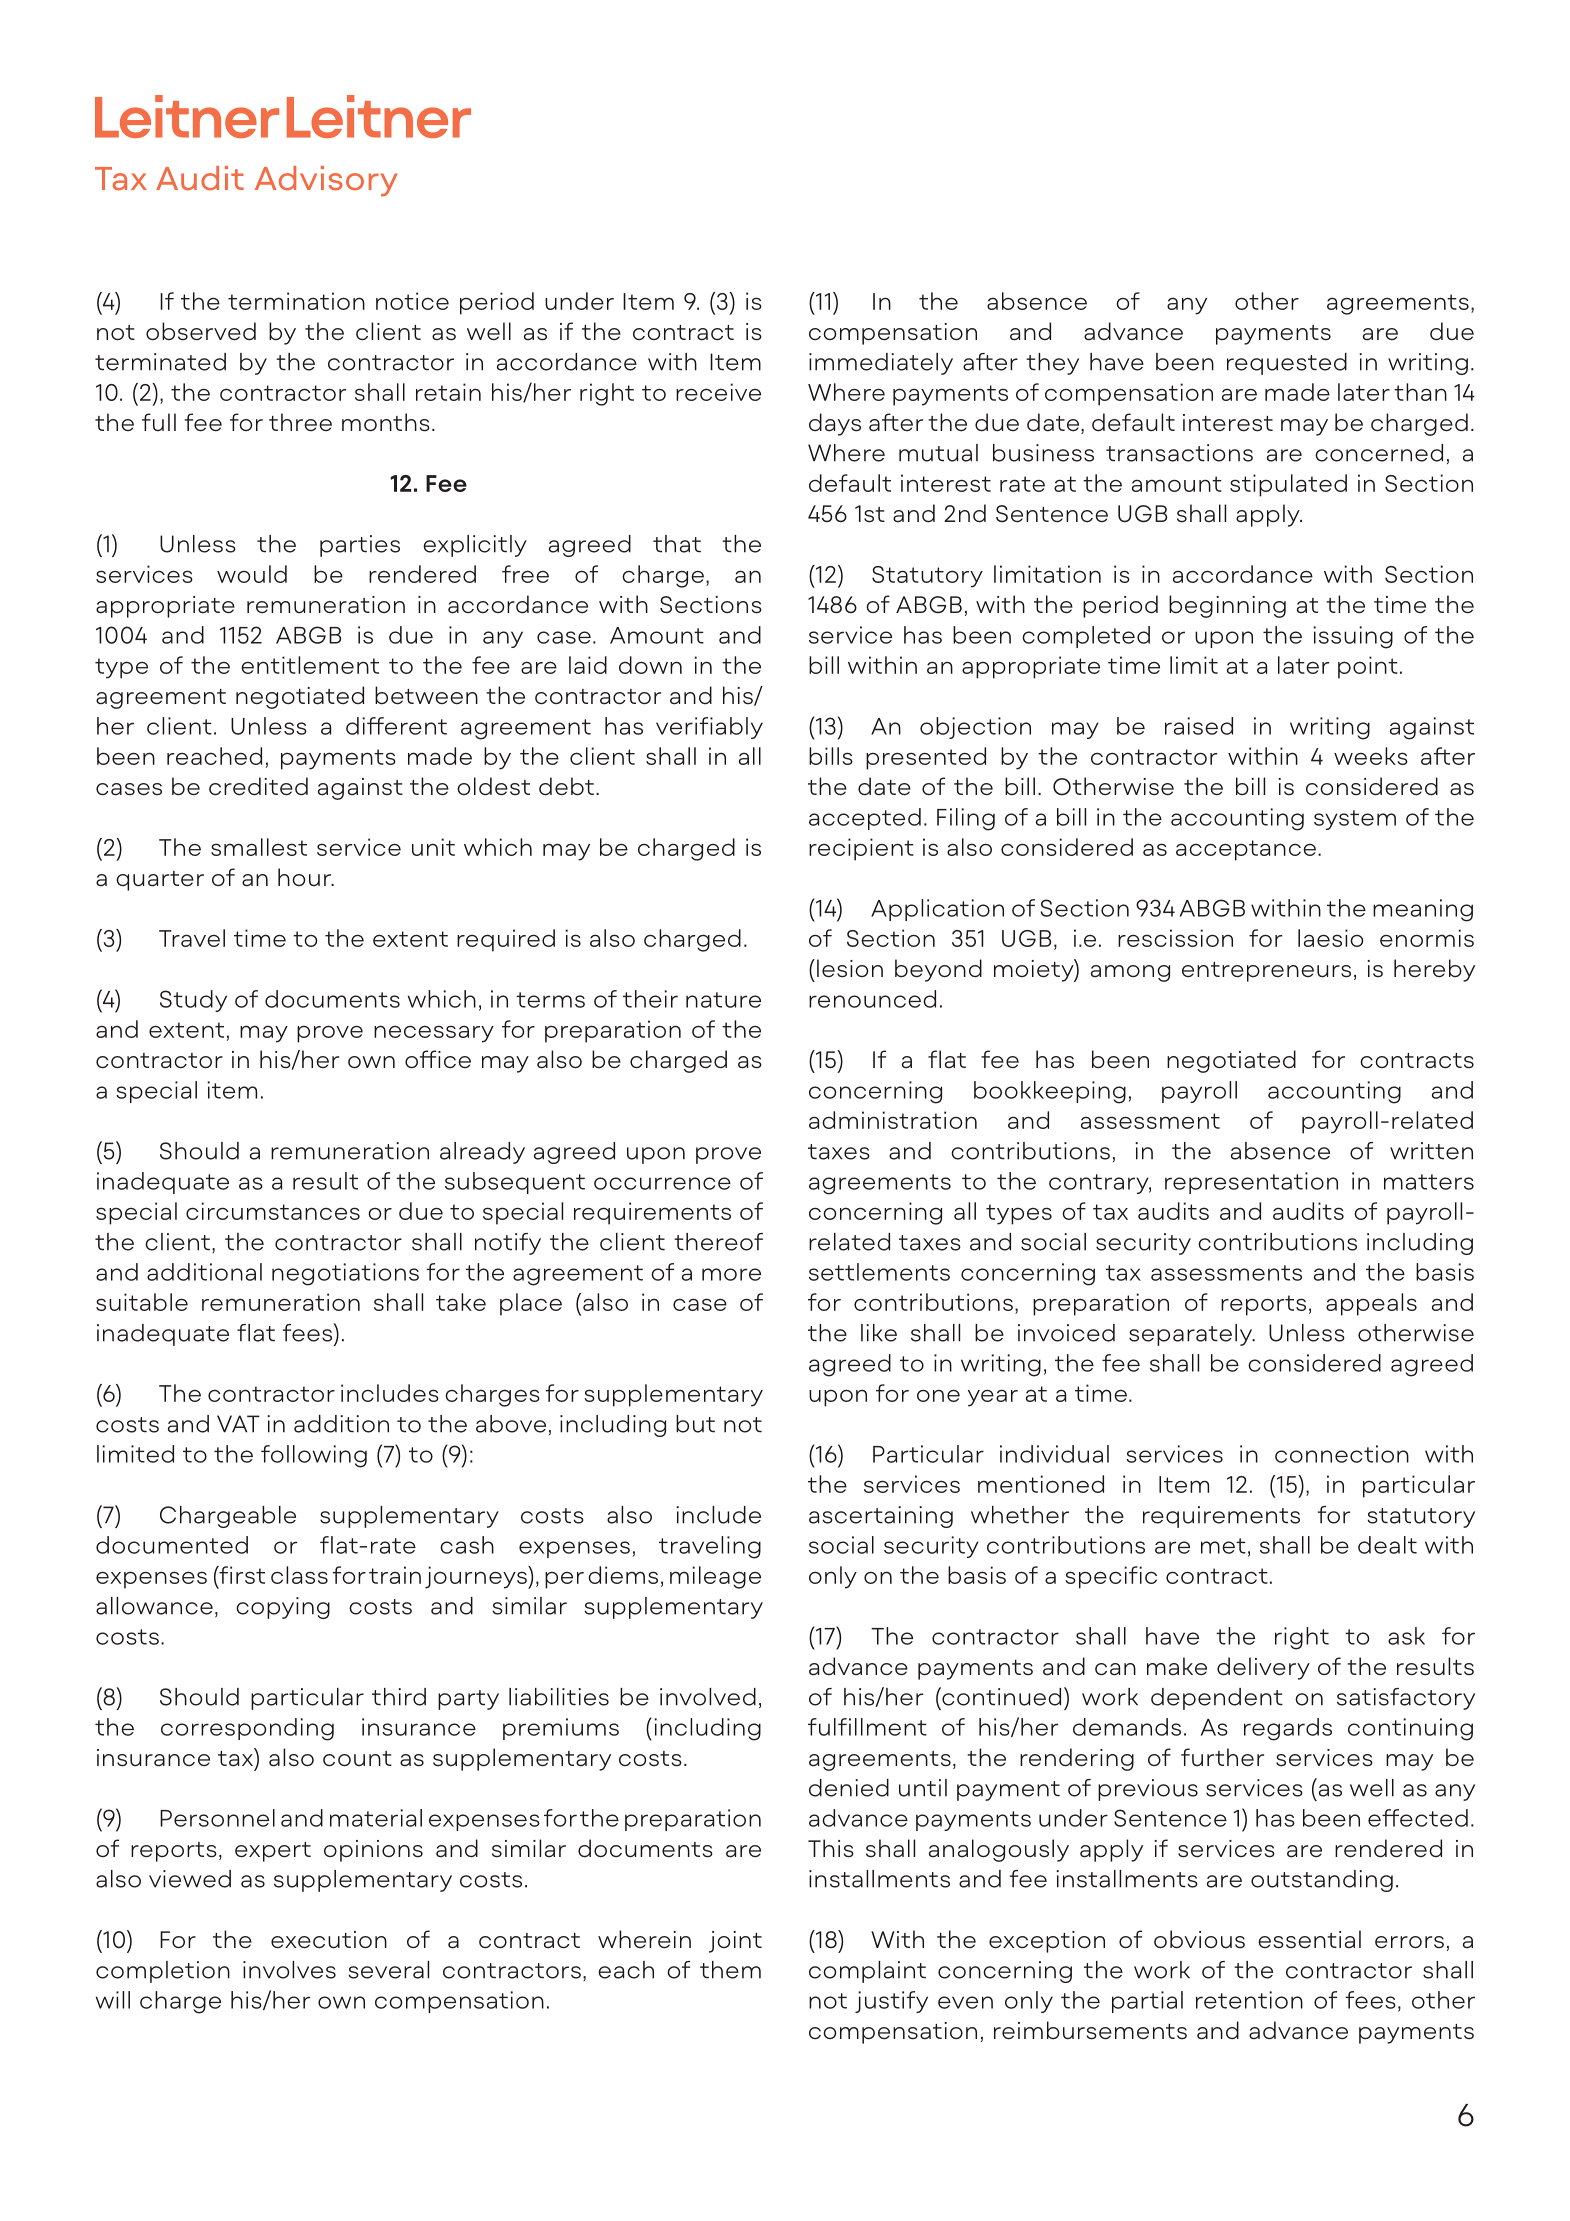 The width and height of the page is (1570, 2221). What do you see at coordinates (718, 392) in the page?
I see `receive` at bounding box center [718, 392].
